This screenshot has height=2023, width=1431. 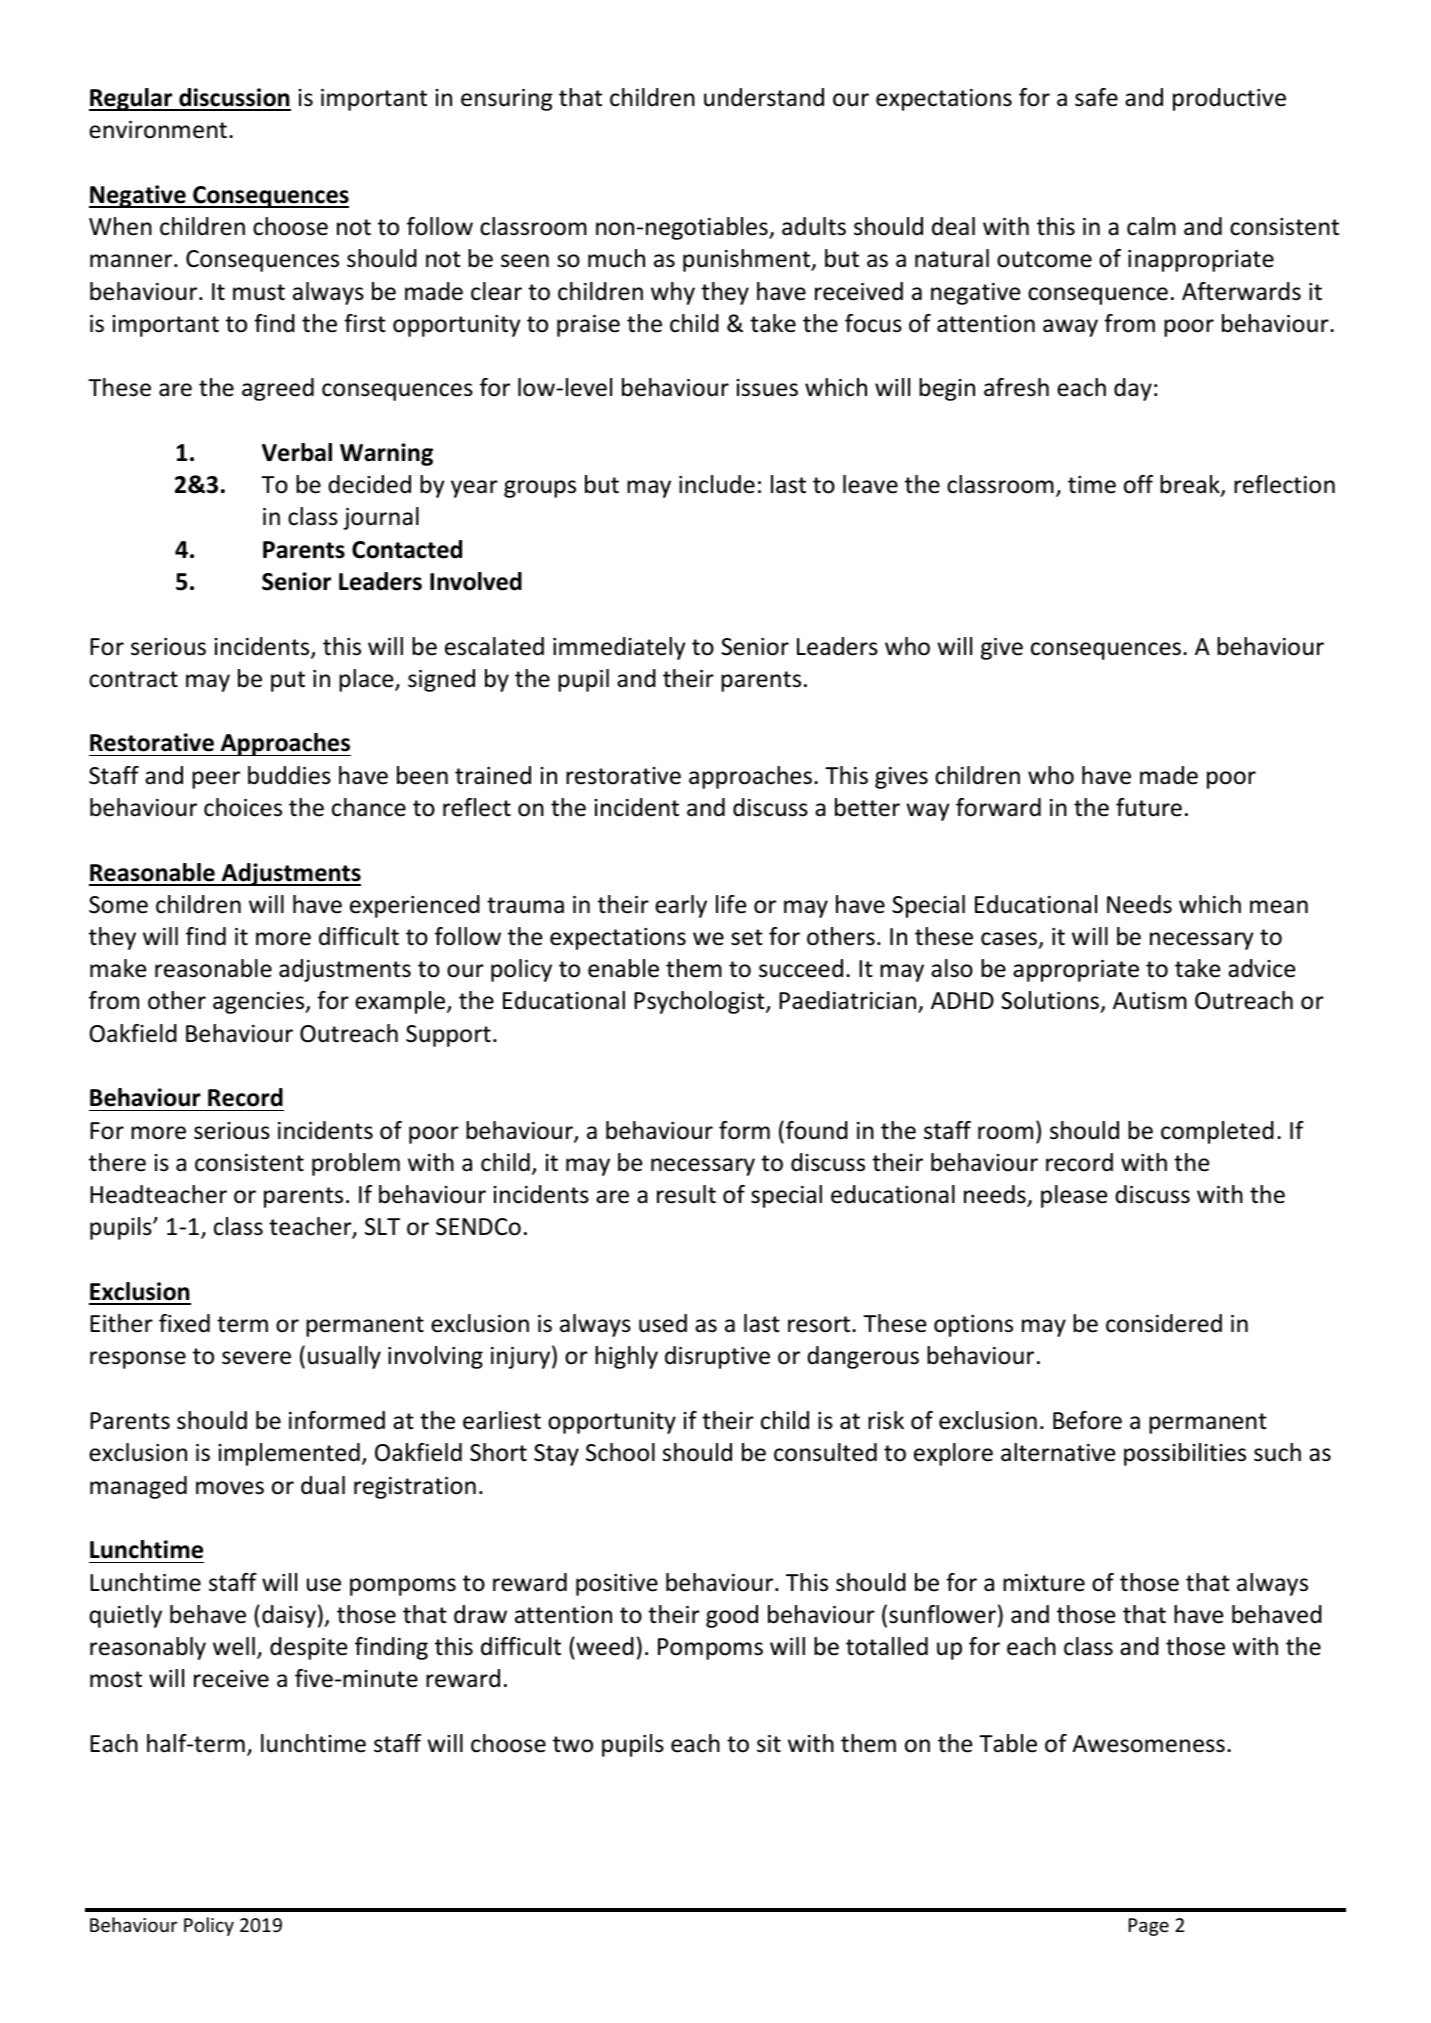 I want to click on off, so click(x=1138, y=484).
